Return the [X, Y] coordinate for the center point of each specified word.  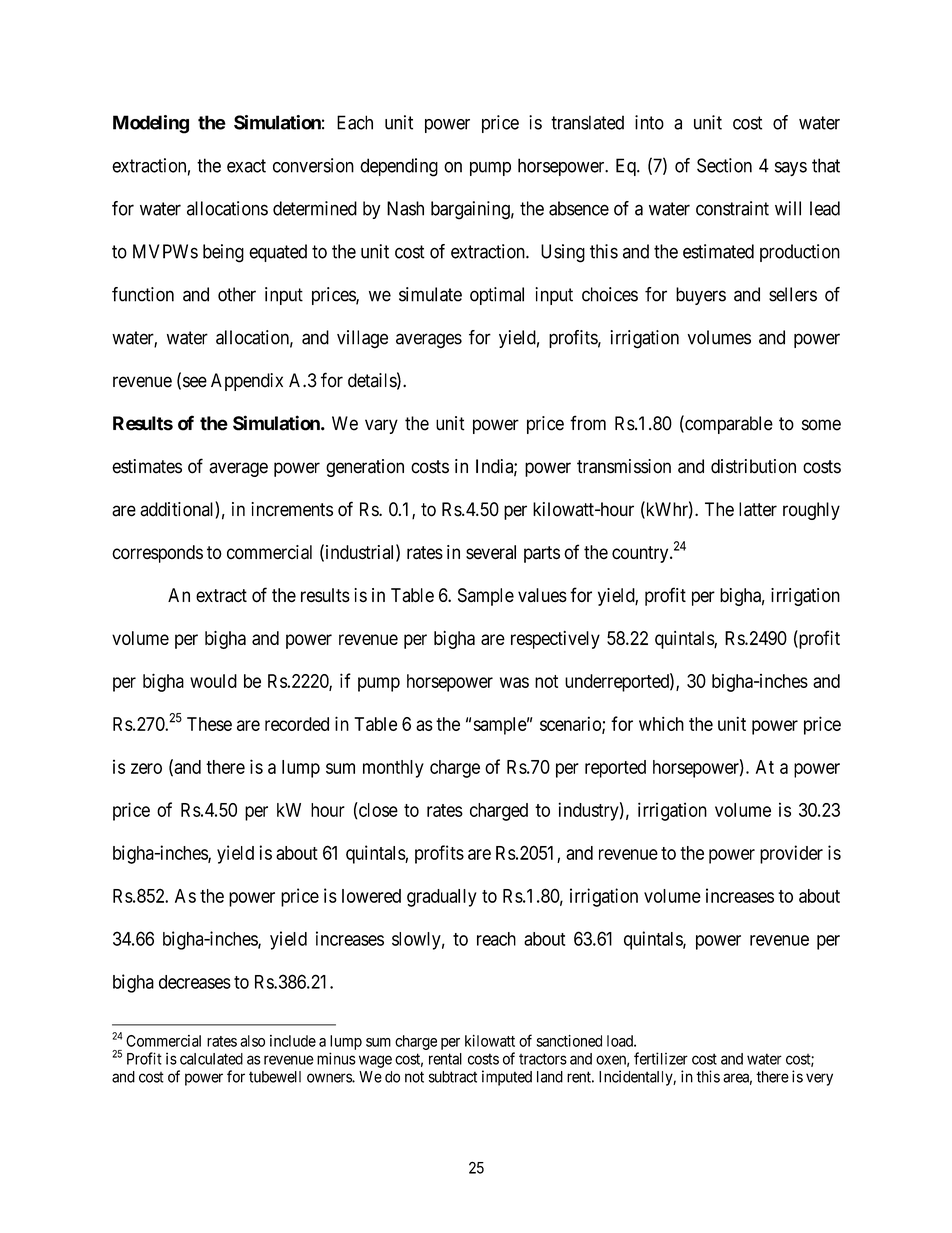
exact [246, 166]
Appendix [247, 382]
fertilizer [661, 1058]
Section [724, 165]
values [542, 595]
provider [791, 854]
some [821, 425]
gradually [442, 898]
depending [399, 167]
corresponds [157, 554]
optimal [497, 296]
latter [758, 509]
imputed [507, 1078]
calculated [211, 1059]
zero [146, 768]
